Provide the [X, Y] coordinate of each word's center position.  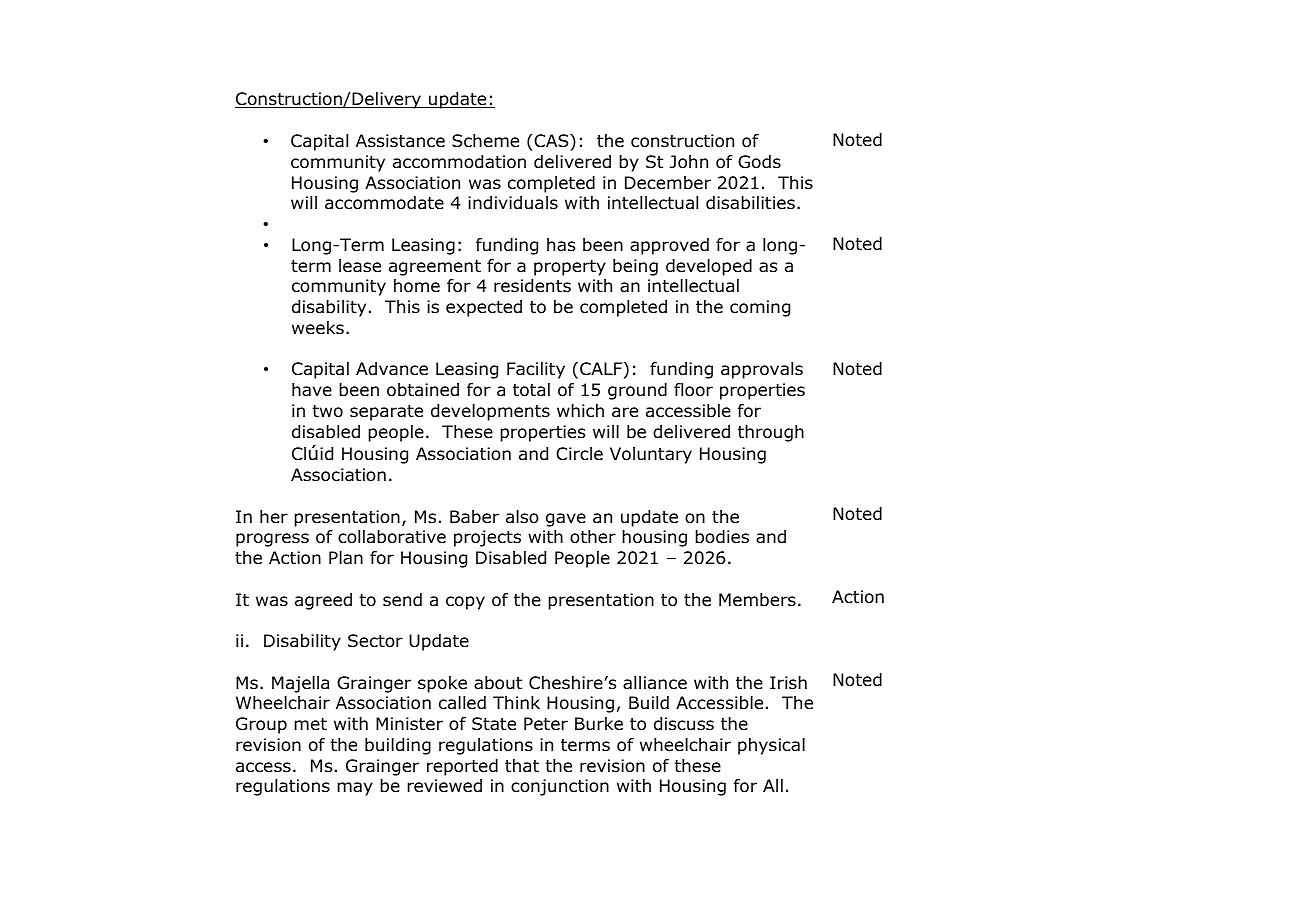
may [355, 789]
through [771, 433]
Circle [579, 454]
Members [757, 600]
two [327, 411]
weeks [318, 328]
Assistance [400, 141]
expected [484, 308]
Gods [759, 162]
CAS [551, 141]
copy [465, 603]
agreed [323, 601]
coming [760, 308]
